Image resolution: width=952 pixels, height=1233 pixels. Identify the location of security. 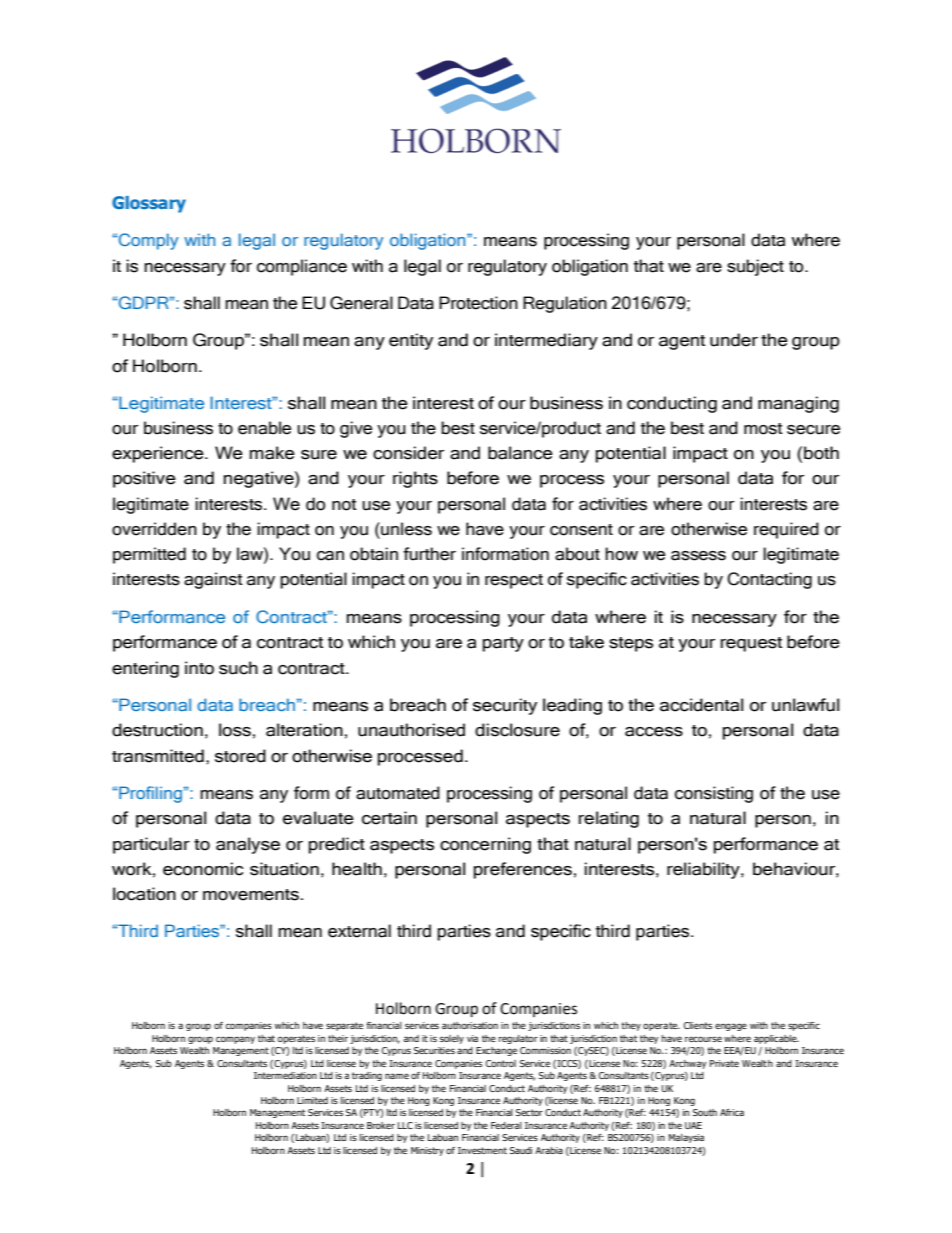
(505, 706).
